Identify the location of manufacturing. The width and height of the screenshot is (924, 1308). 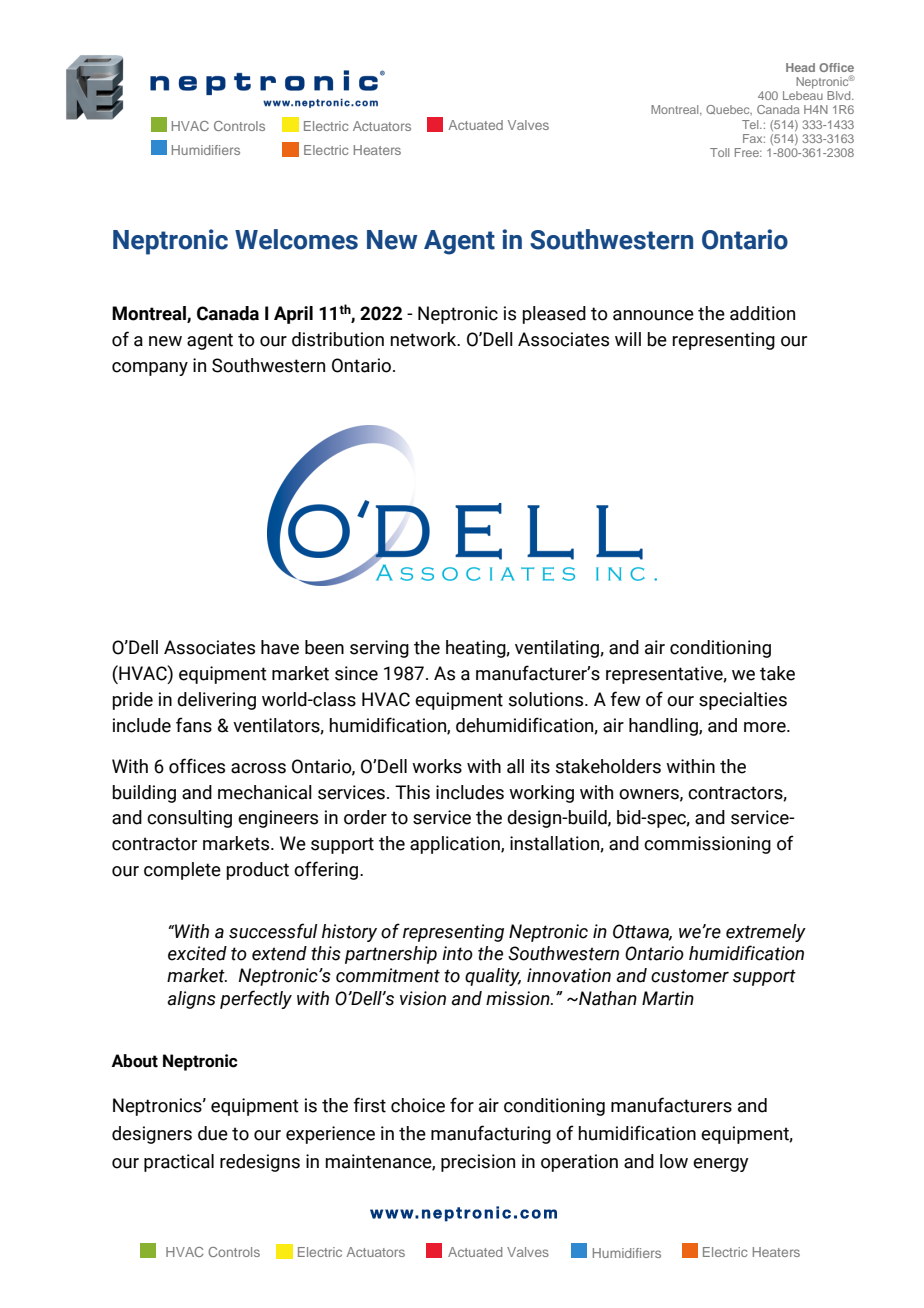
(491, 1134).
